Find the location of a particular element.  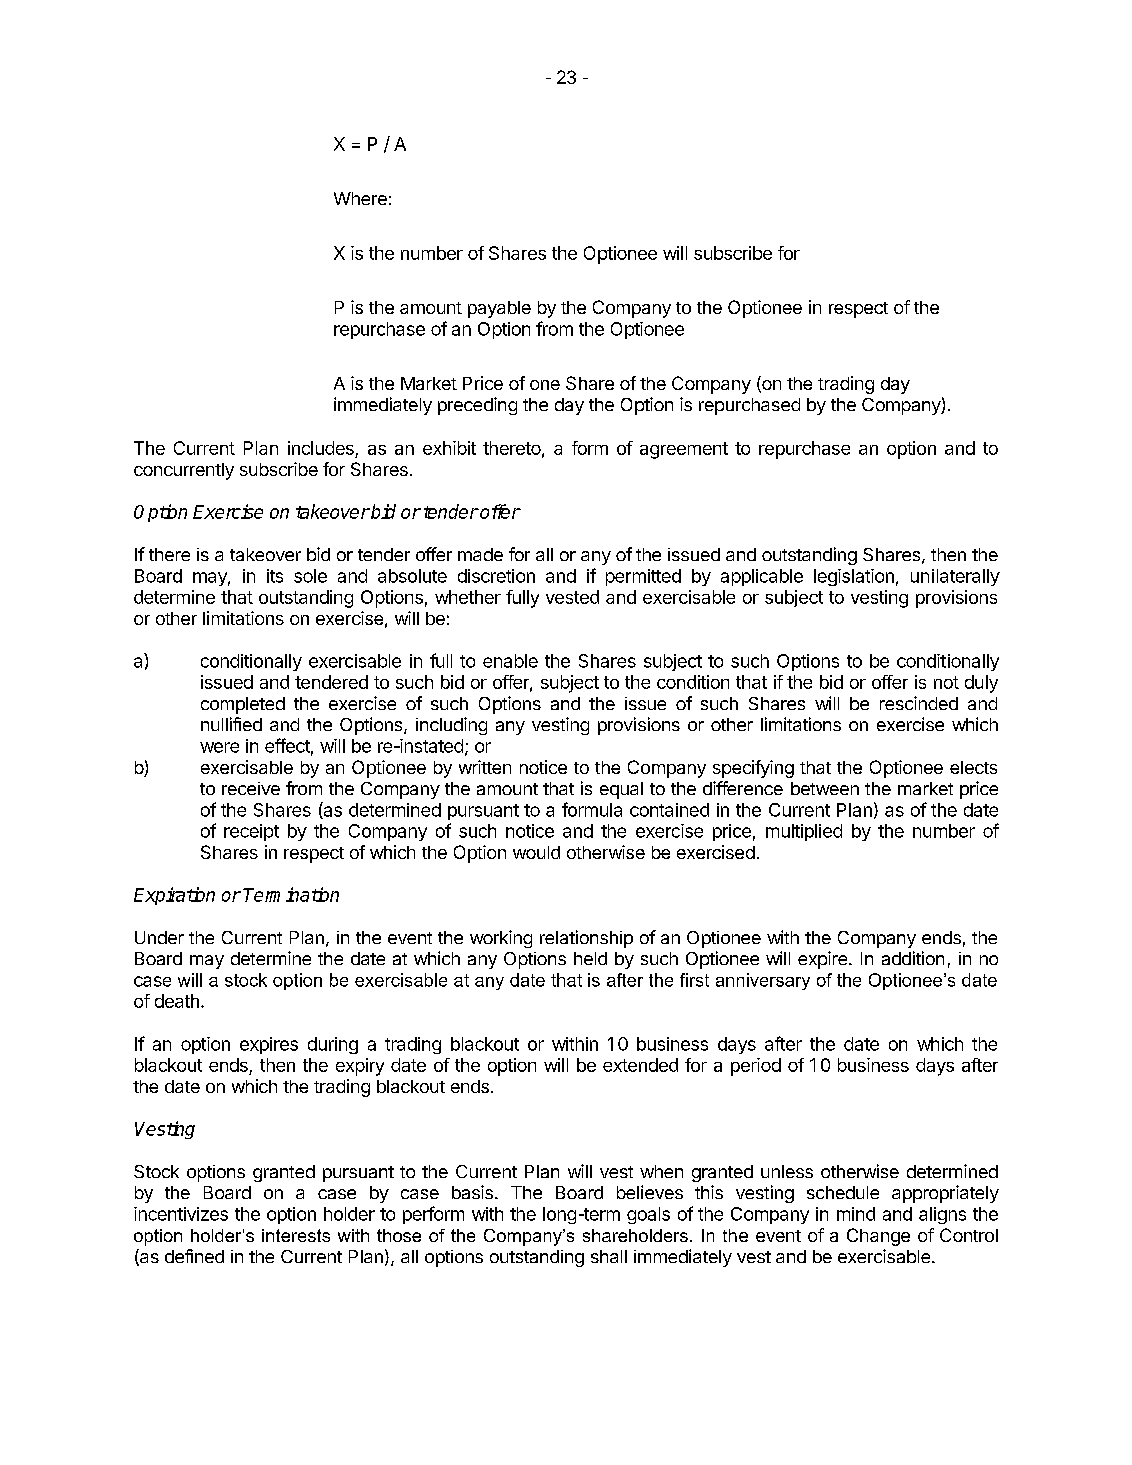

legislation is located at coordinates (854, 577).
